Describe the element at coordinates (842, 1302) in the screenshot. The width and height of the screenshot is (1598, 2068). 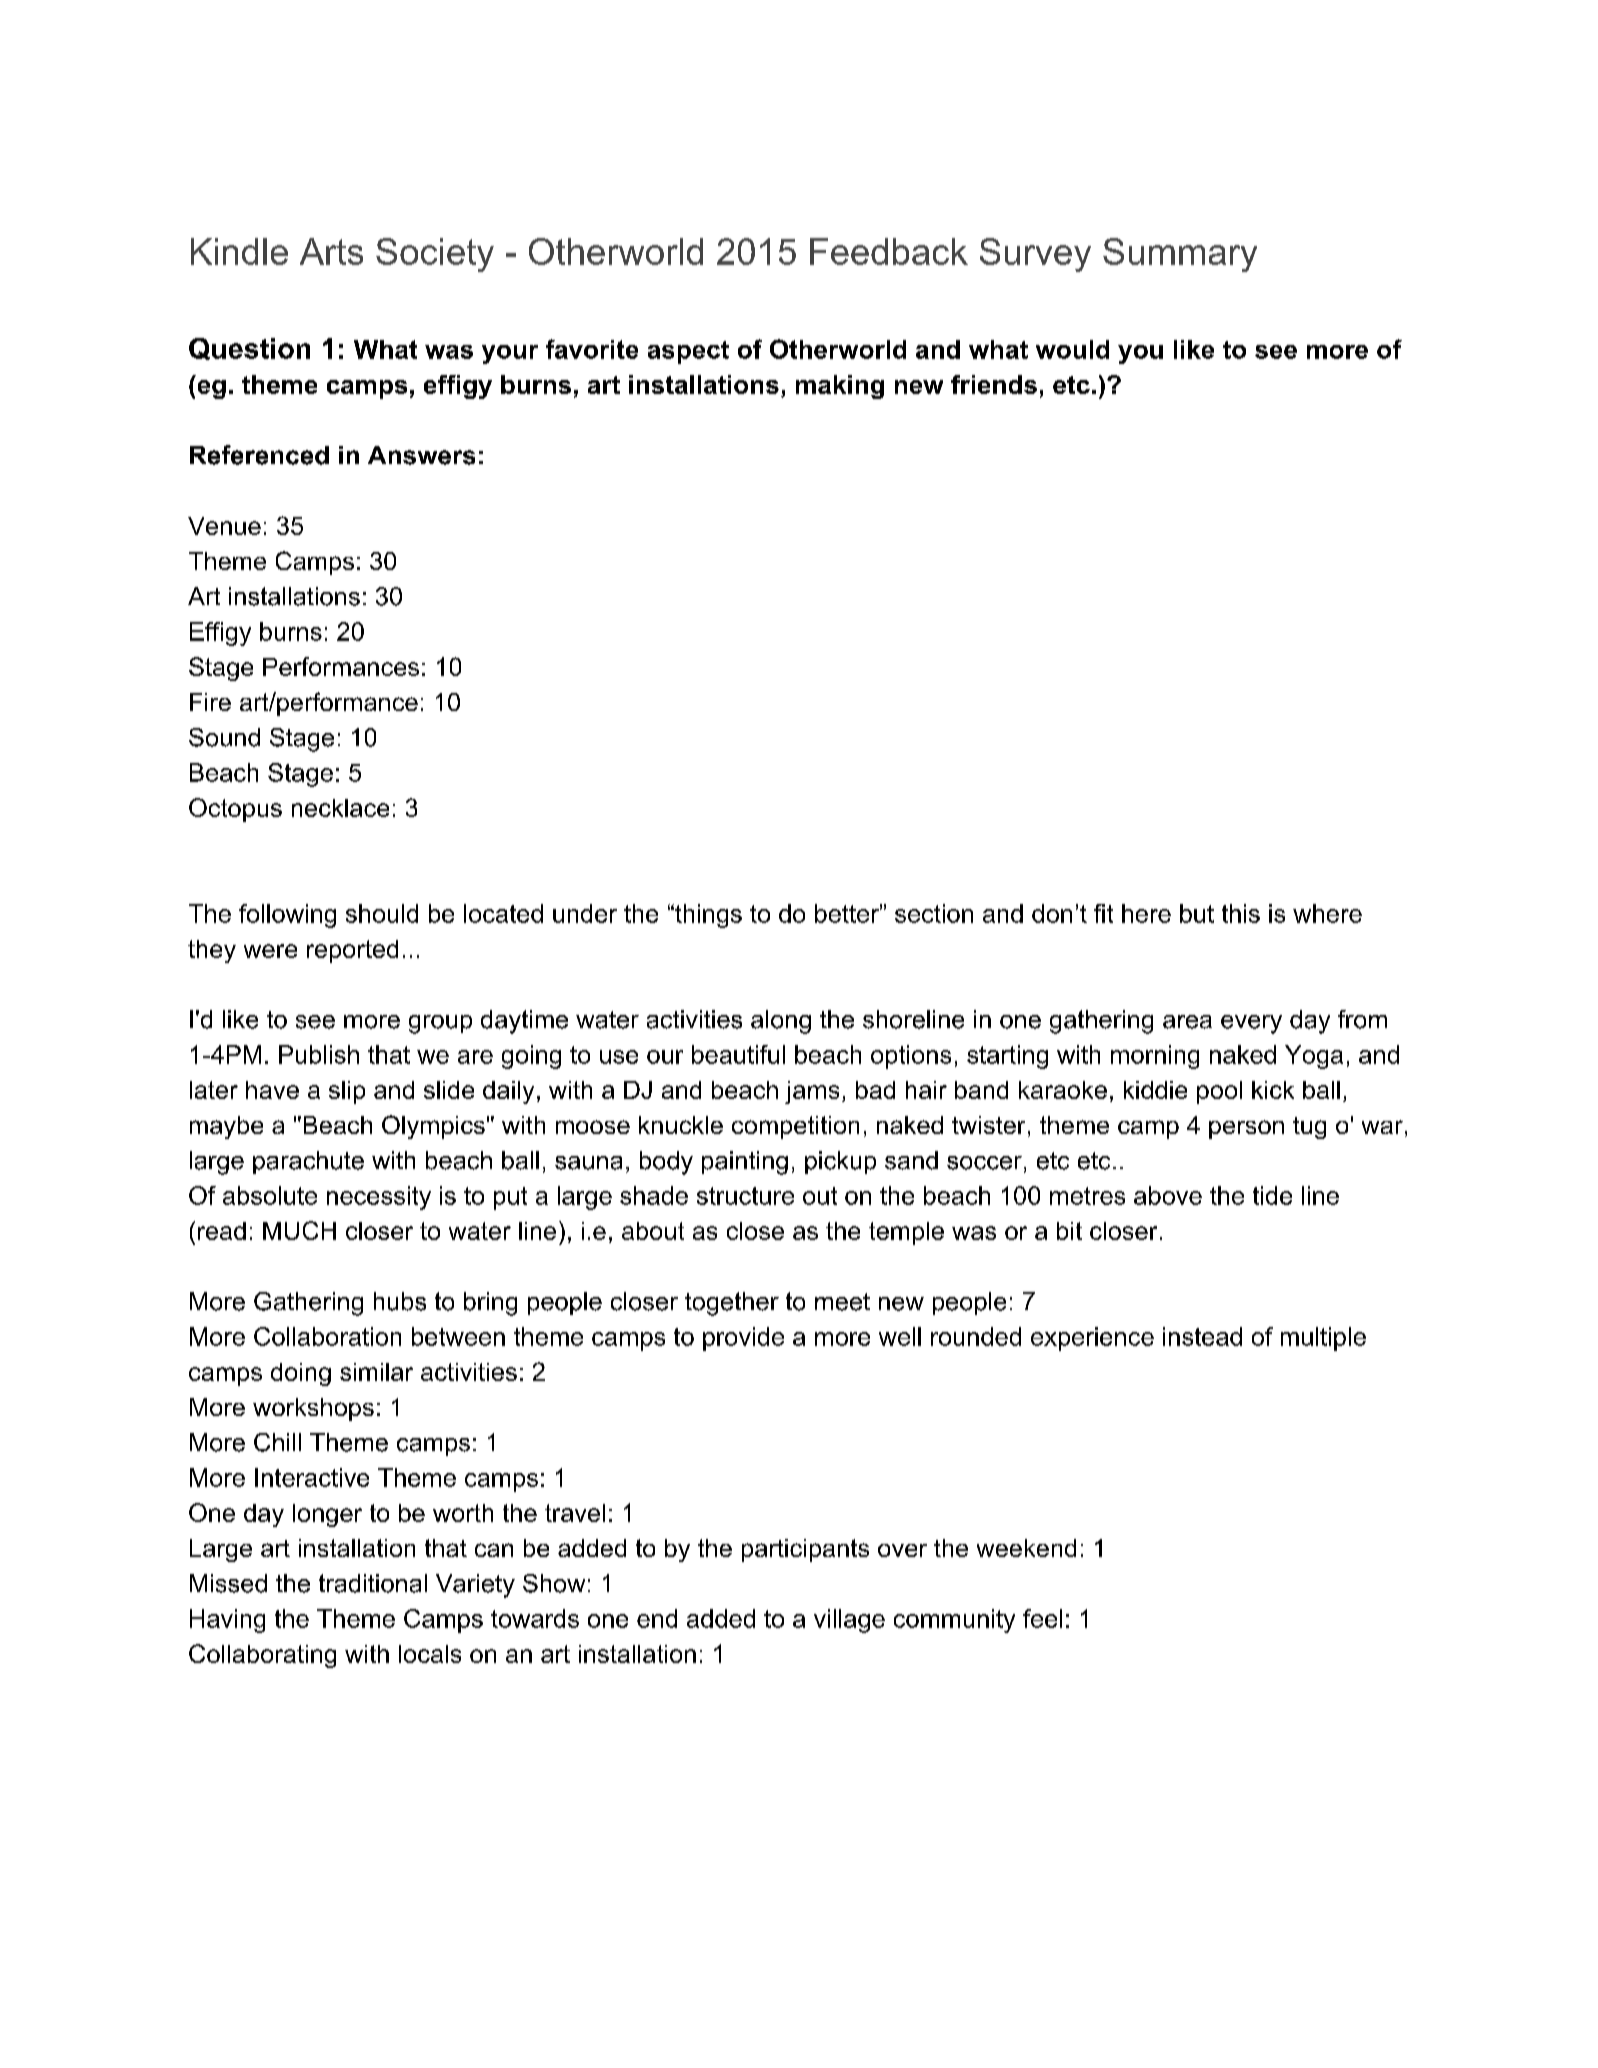
I see `meet` at that location.
